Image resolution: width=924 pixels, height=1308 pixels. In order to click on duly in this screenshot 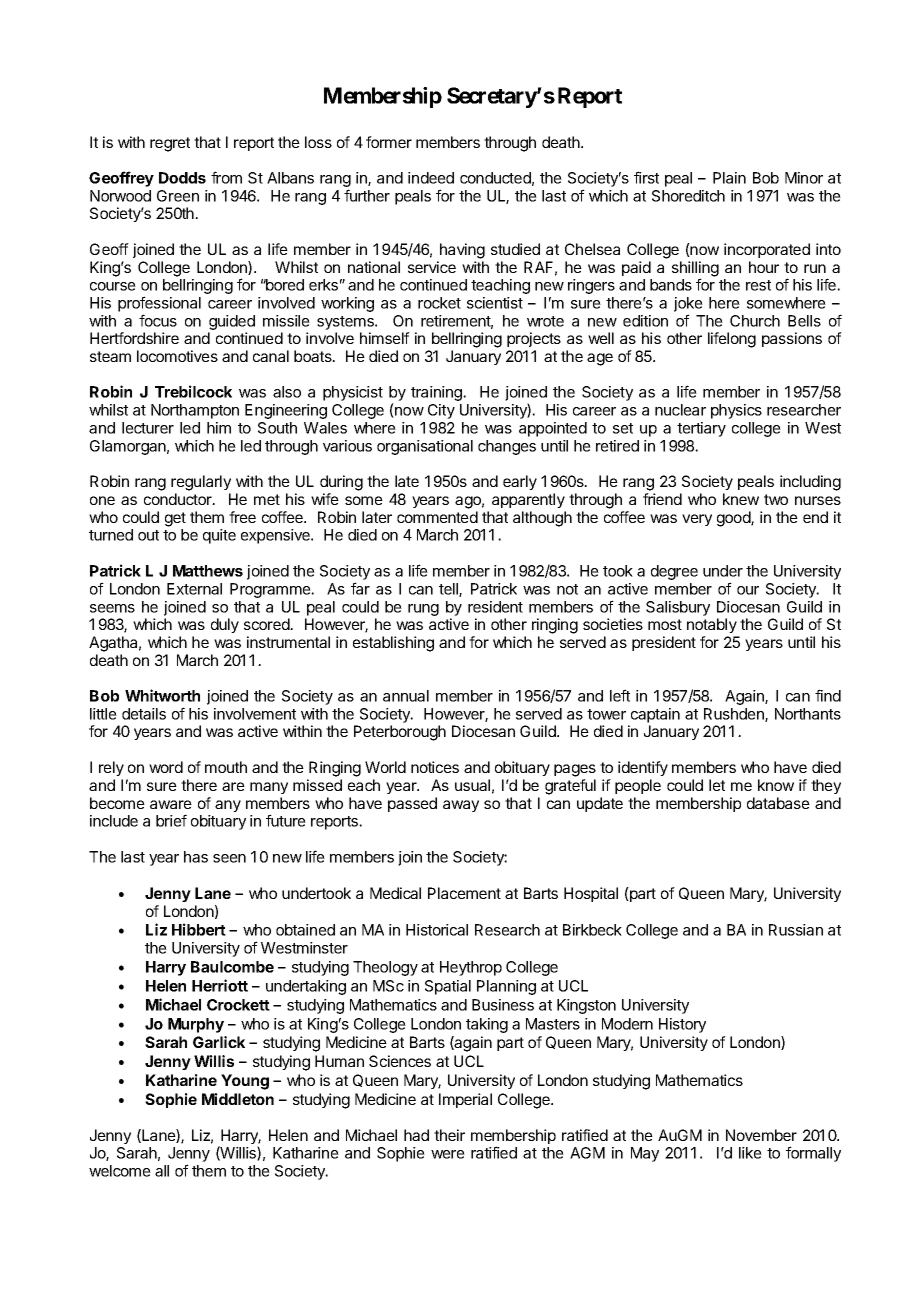, I will do `click(225, 625)`.
